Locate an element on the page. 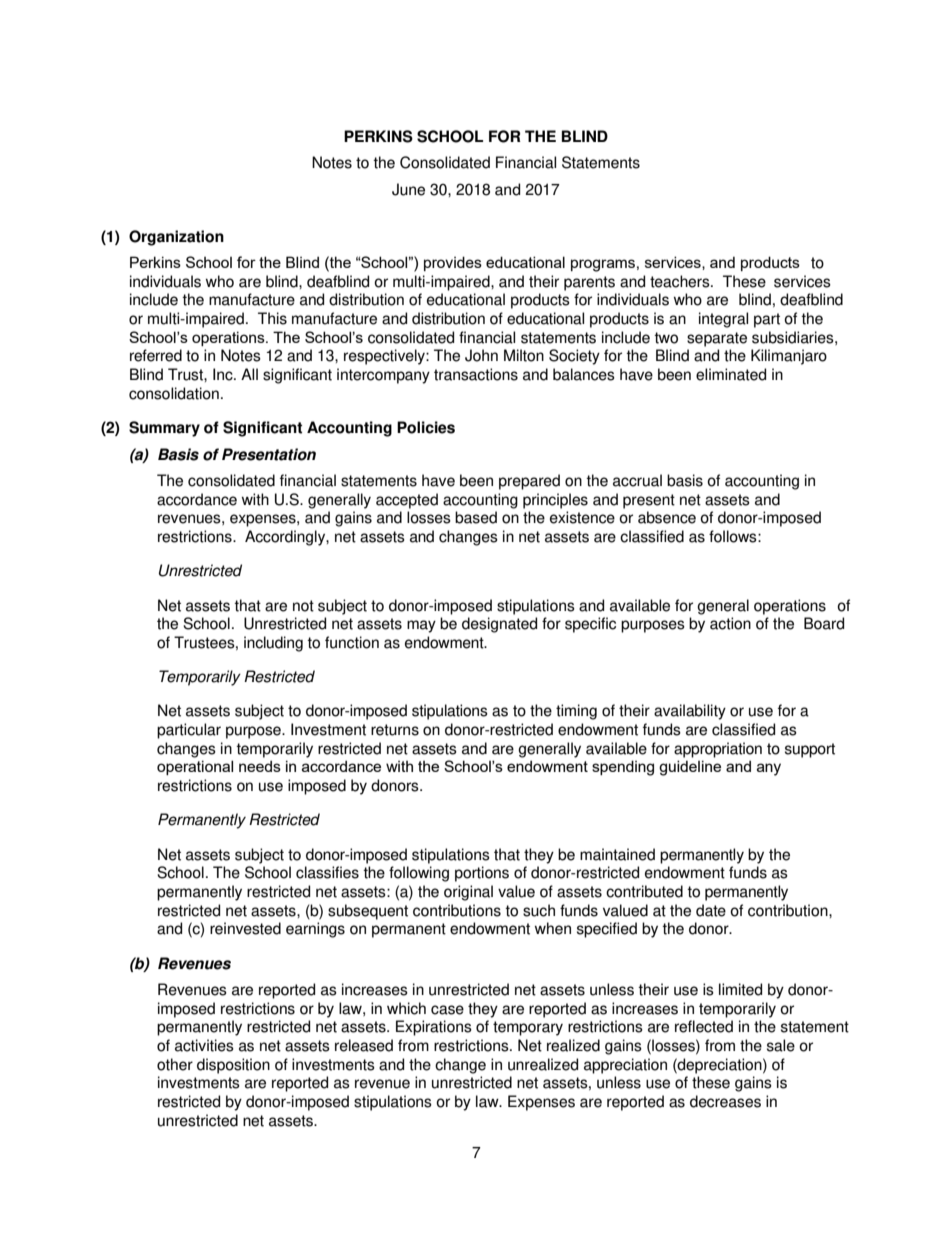 The image size is (952, 1233). absence is located at coordinates (667, 517).
